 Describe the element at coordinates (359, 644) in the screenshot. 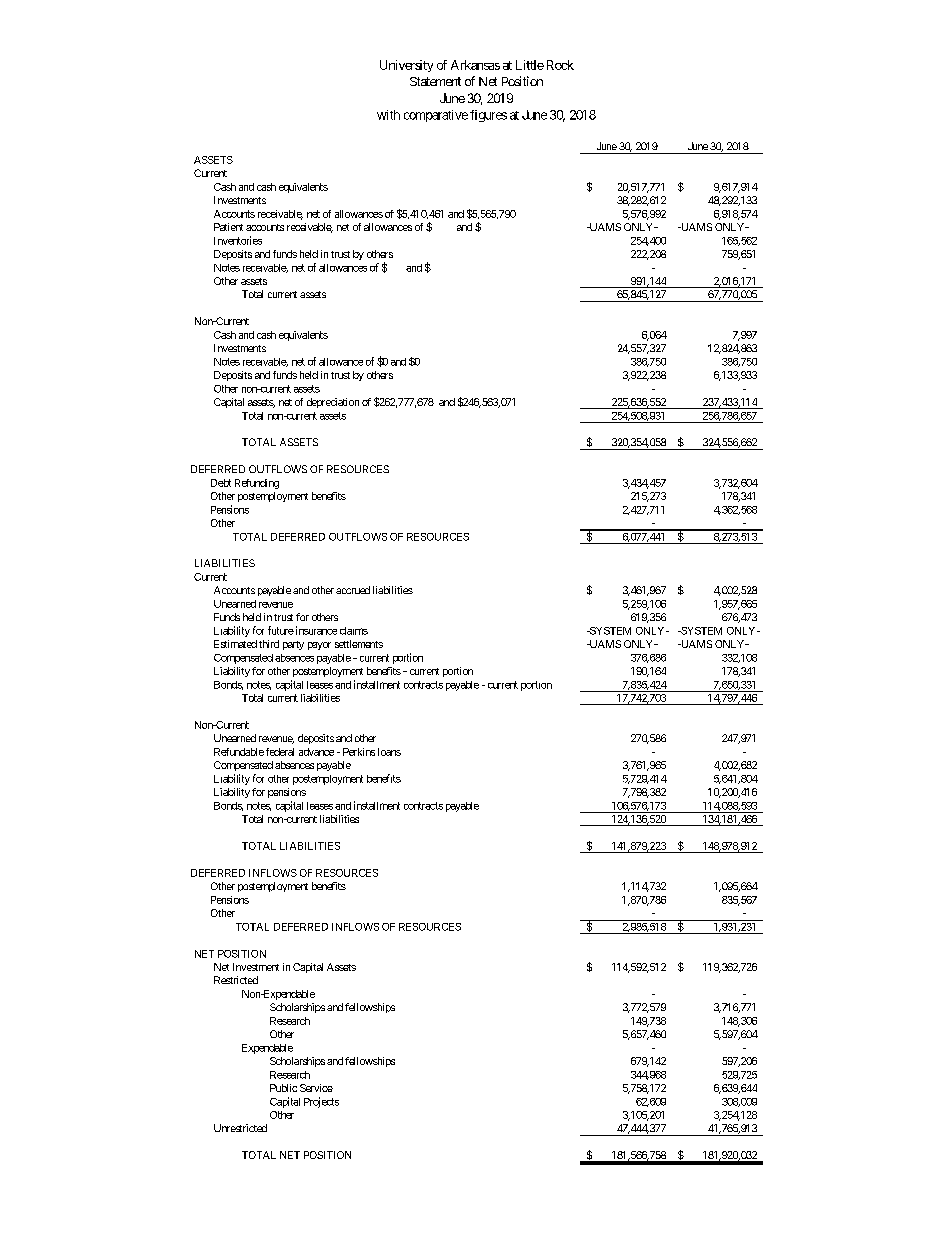

I see `settlements` at that location.
